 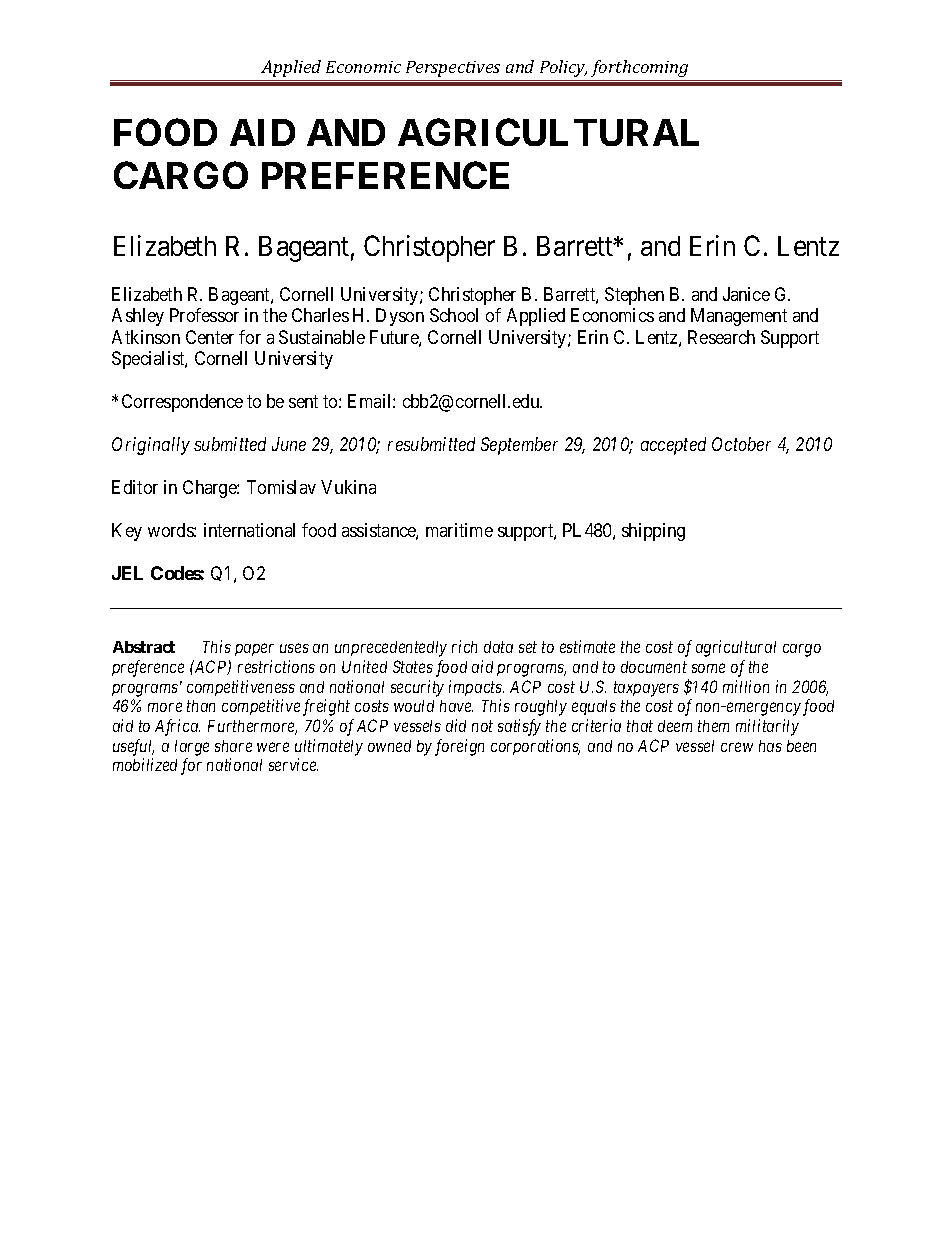 What do you see at coordinates (519, 446) in the image?
I see `September` at bounding box center [519, 446].
